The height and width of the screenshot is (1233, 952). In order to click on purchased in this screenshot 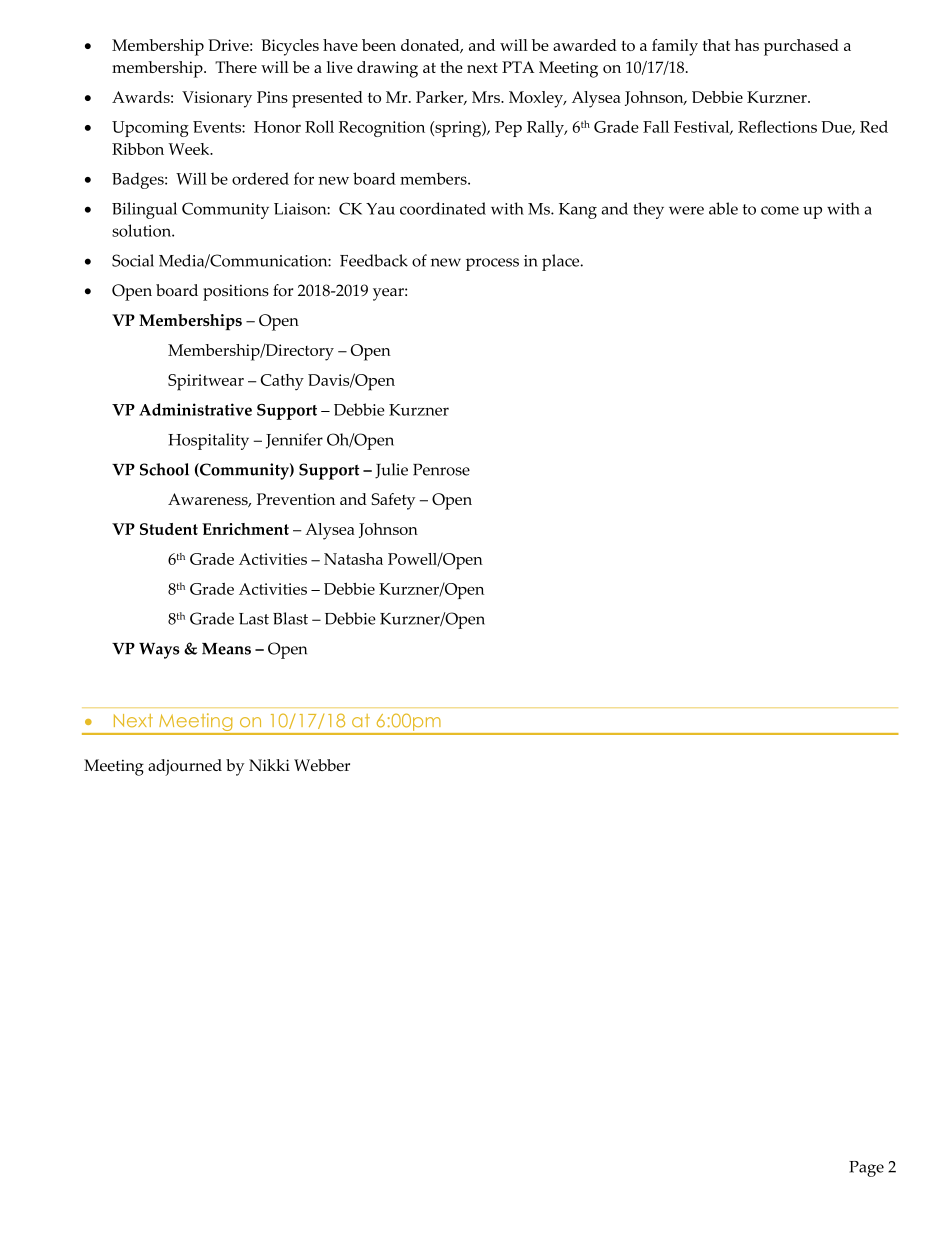, I will do `click(801, 47)`.
